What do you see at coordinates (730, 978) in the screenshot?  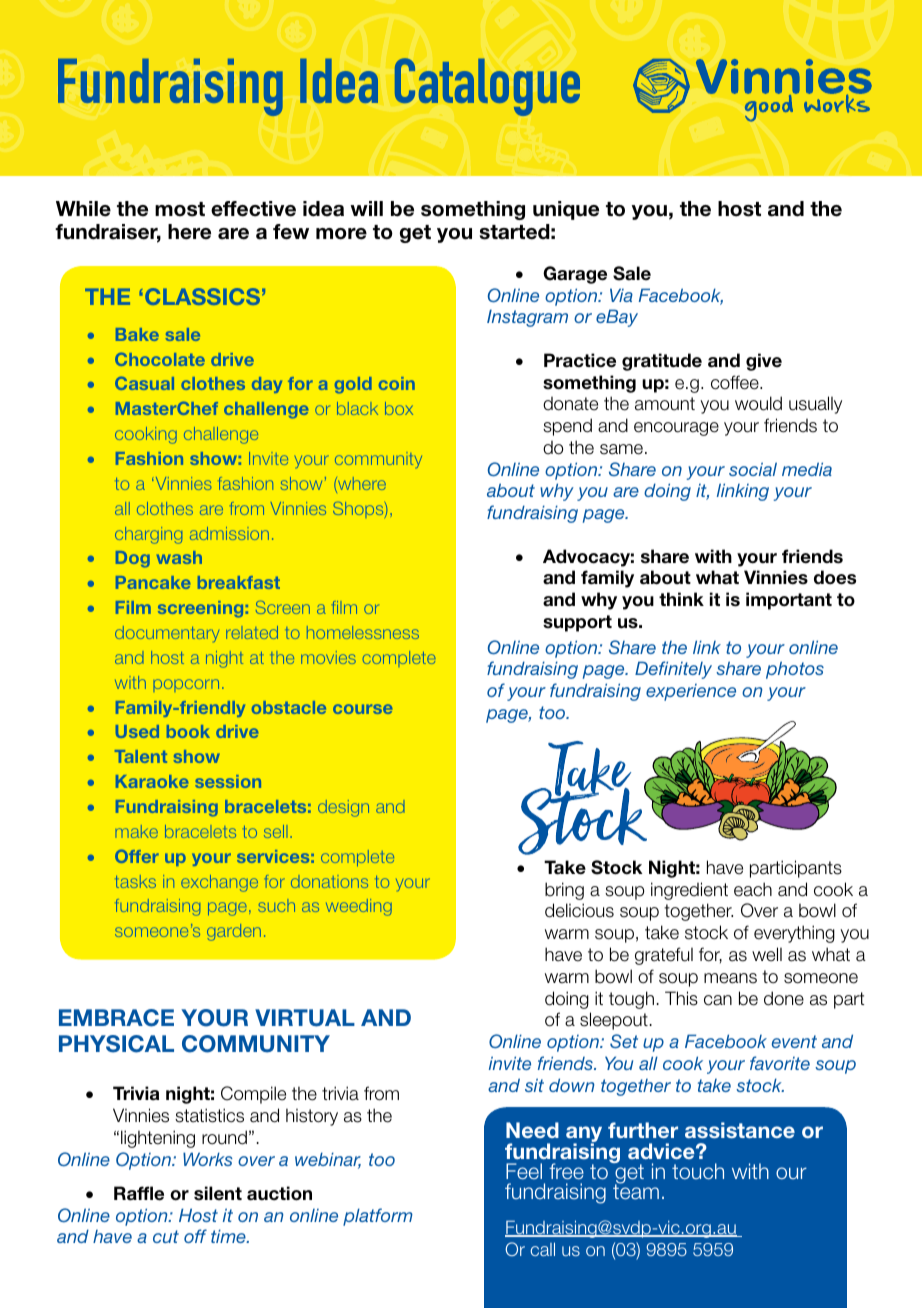 I see `means` at bounding box center [730, 978].
